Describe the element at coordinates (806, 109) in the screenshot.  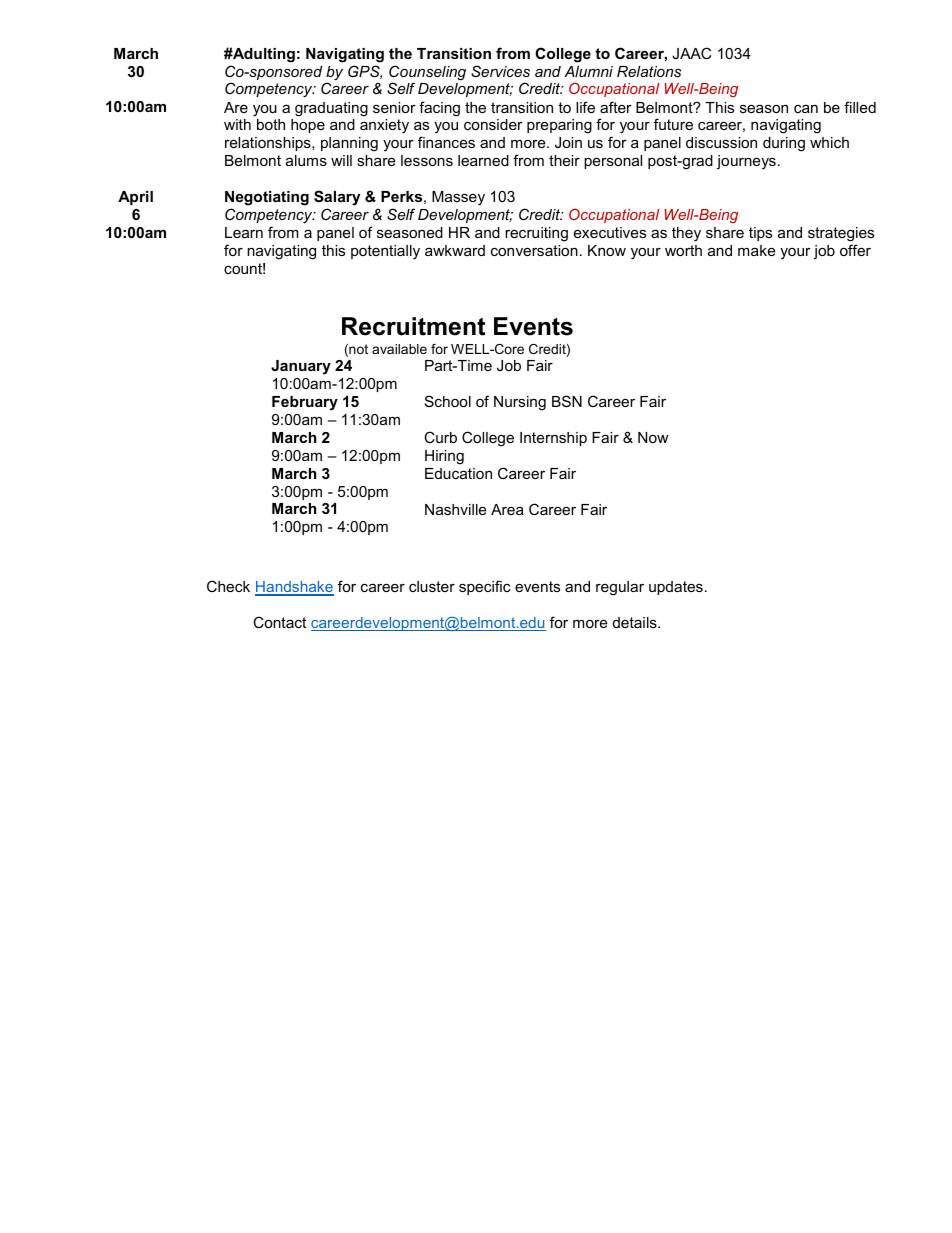
I see `can` at that location.
